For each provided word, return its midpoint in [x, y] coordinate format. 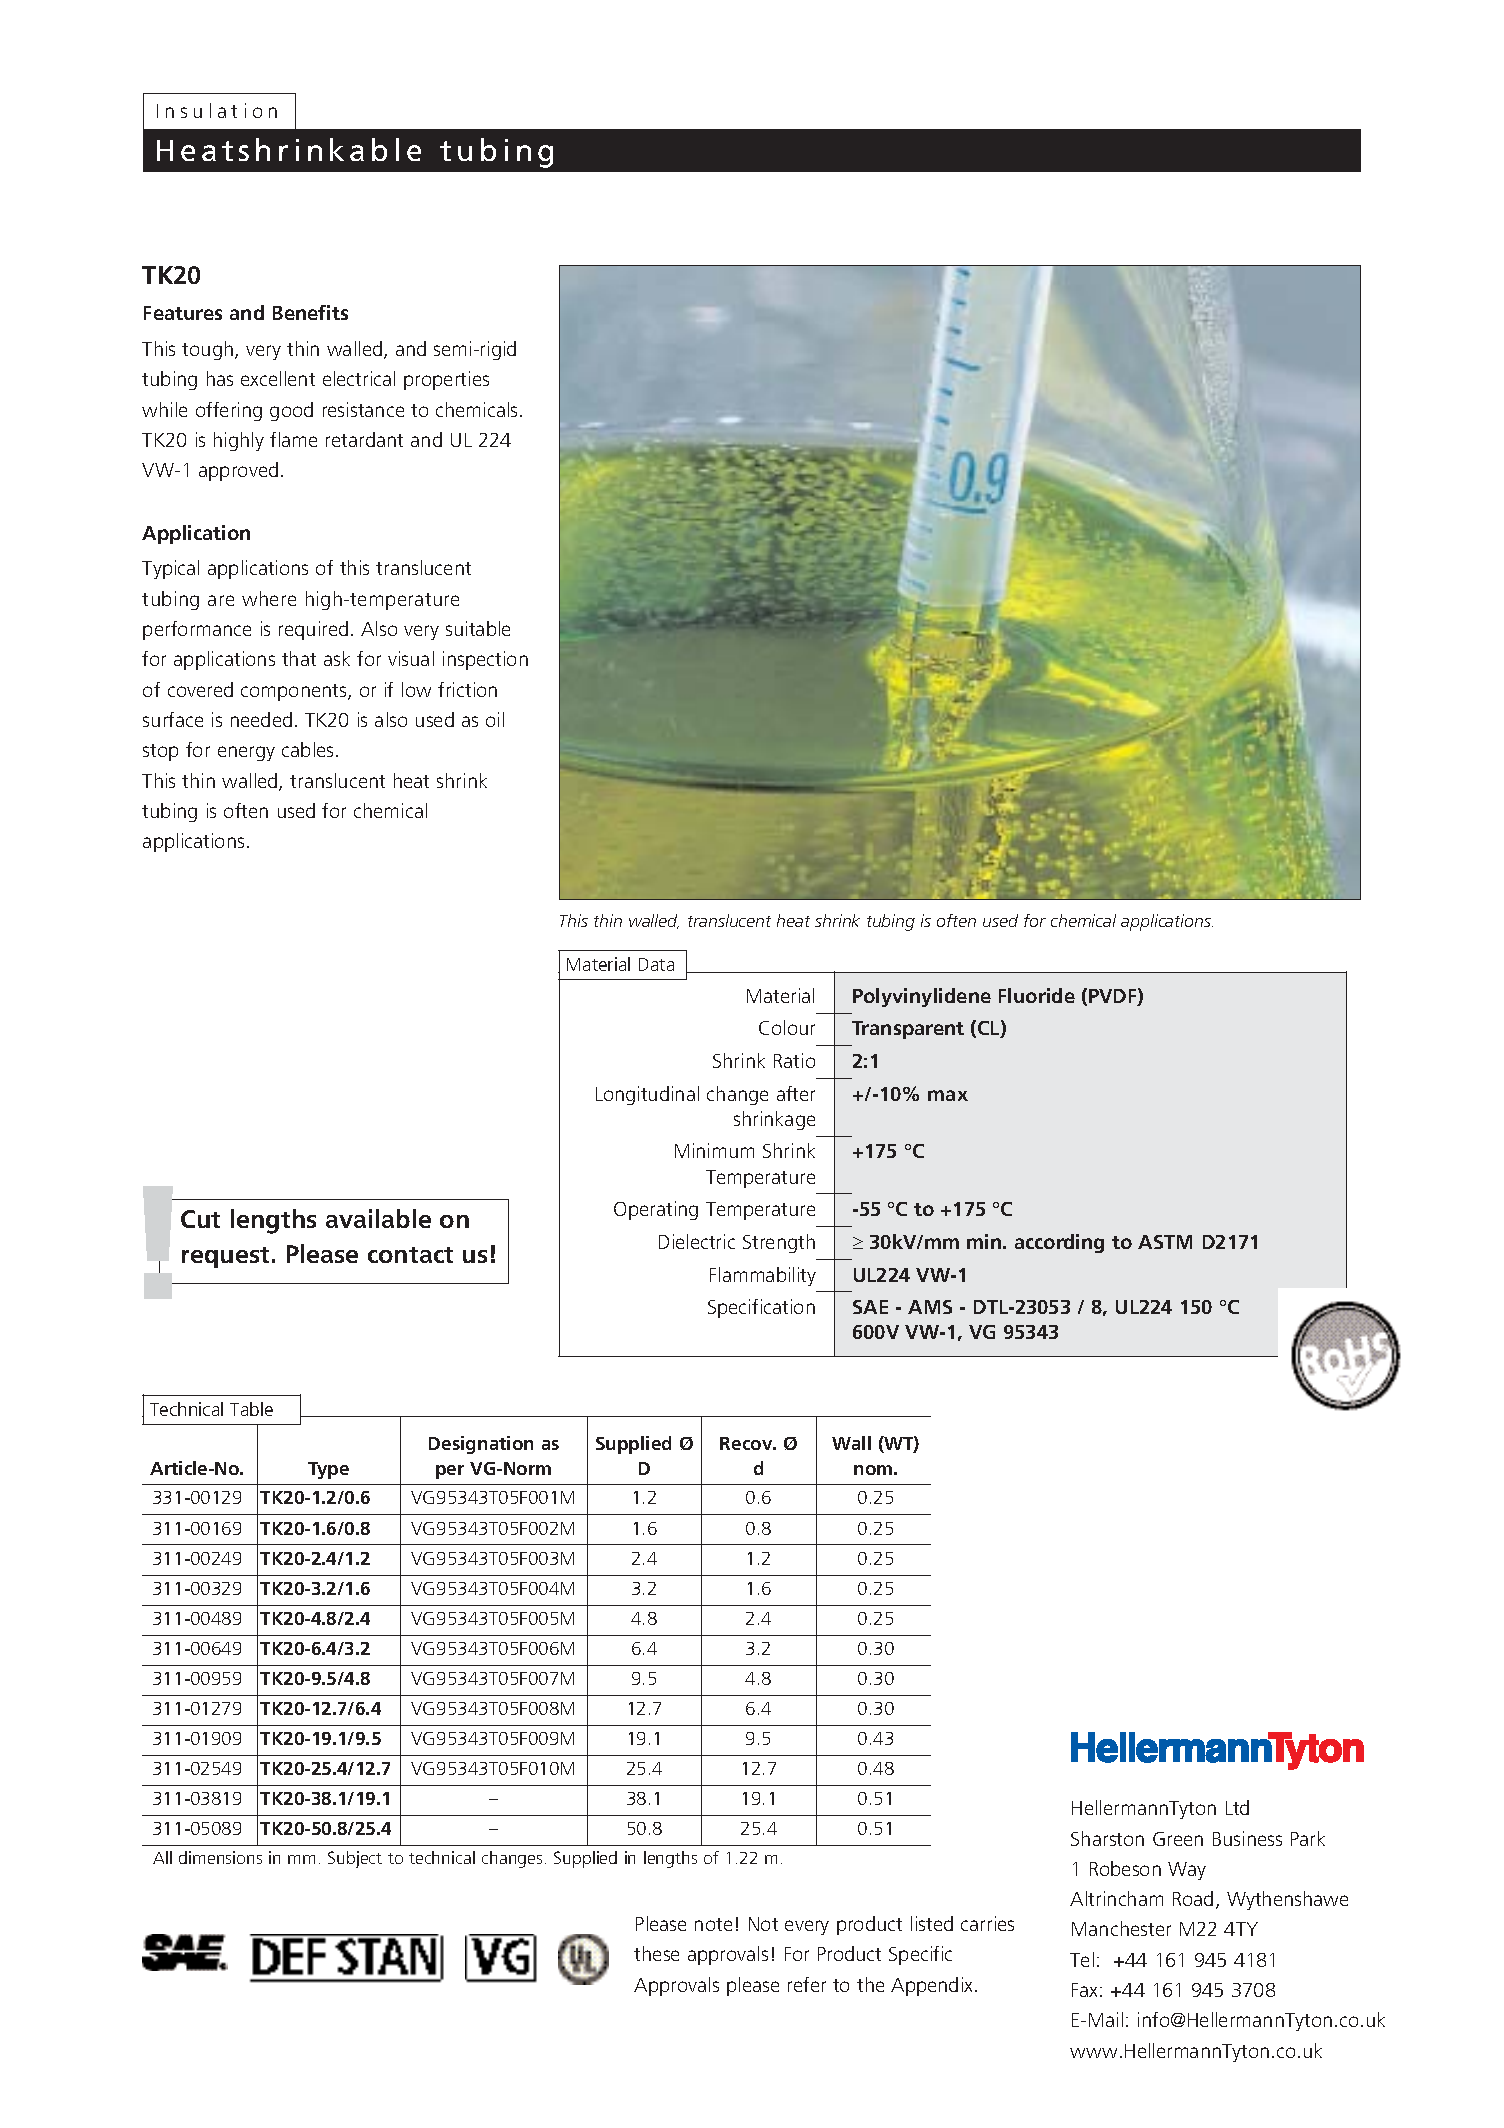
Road [1193, 1898]
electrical [359, 378]
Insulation [217, 110]
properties [446, 380]
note [713, 1924]
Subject [355, 1859]
